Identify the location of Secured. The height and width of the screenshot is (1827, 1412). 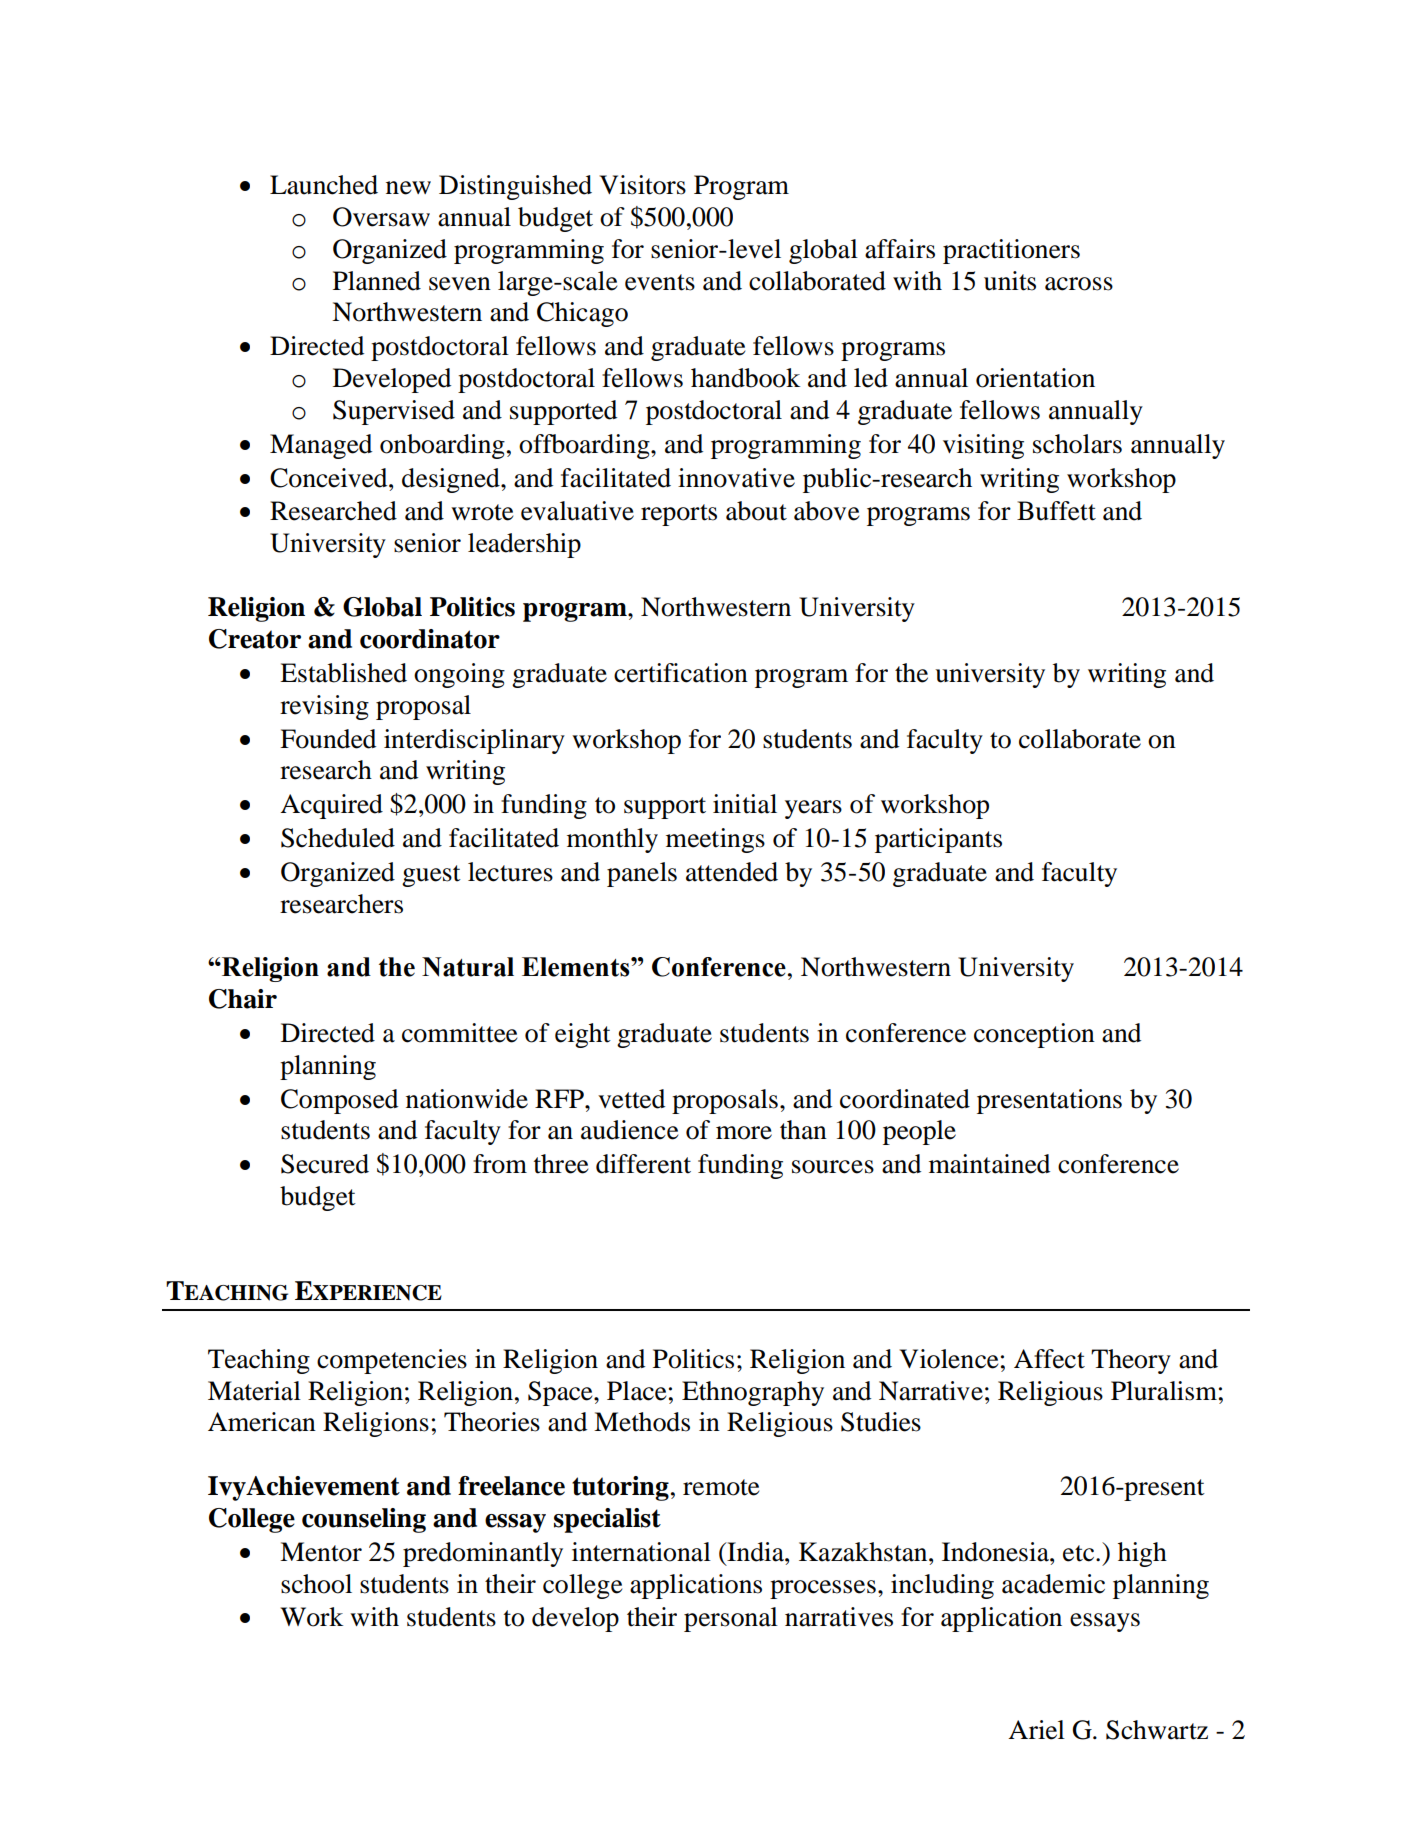
(325, 1164).
